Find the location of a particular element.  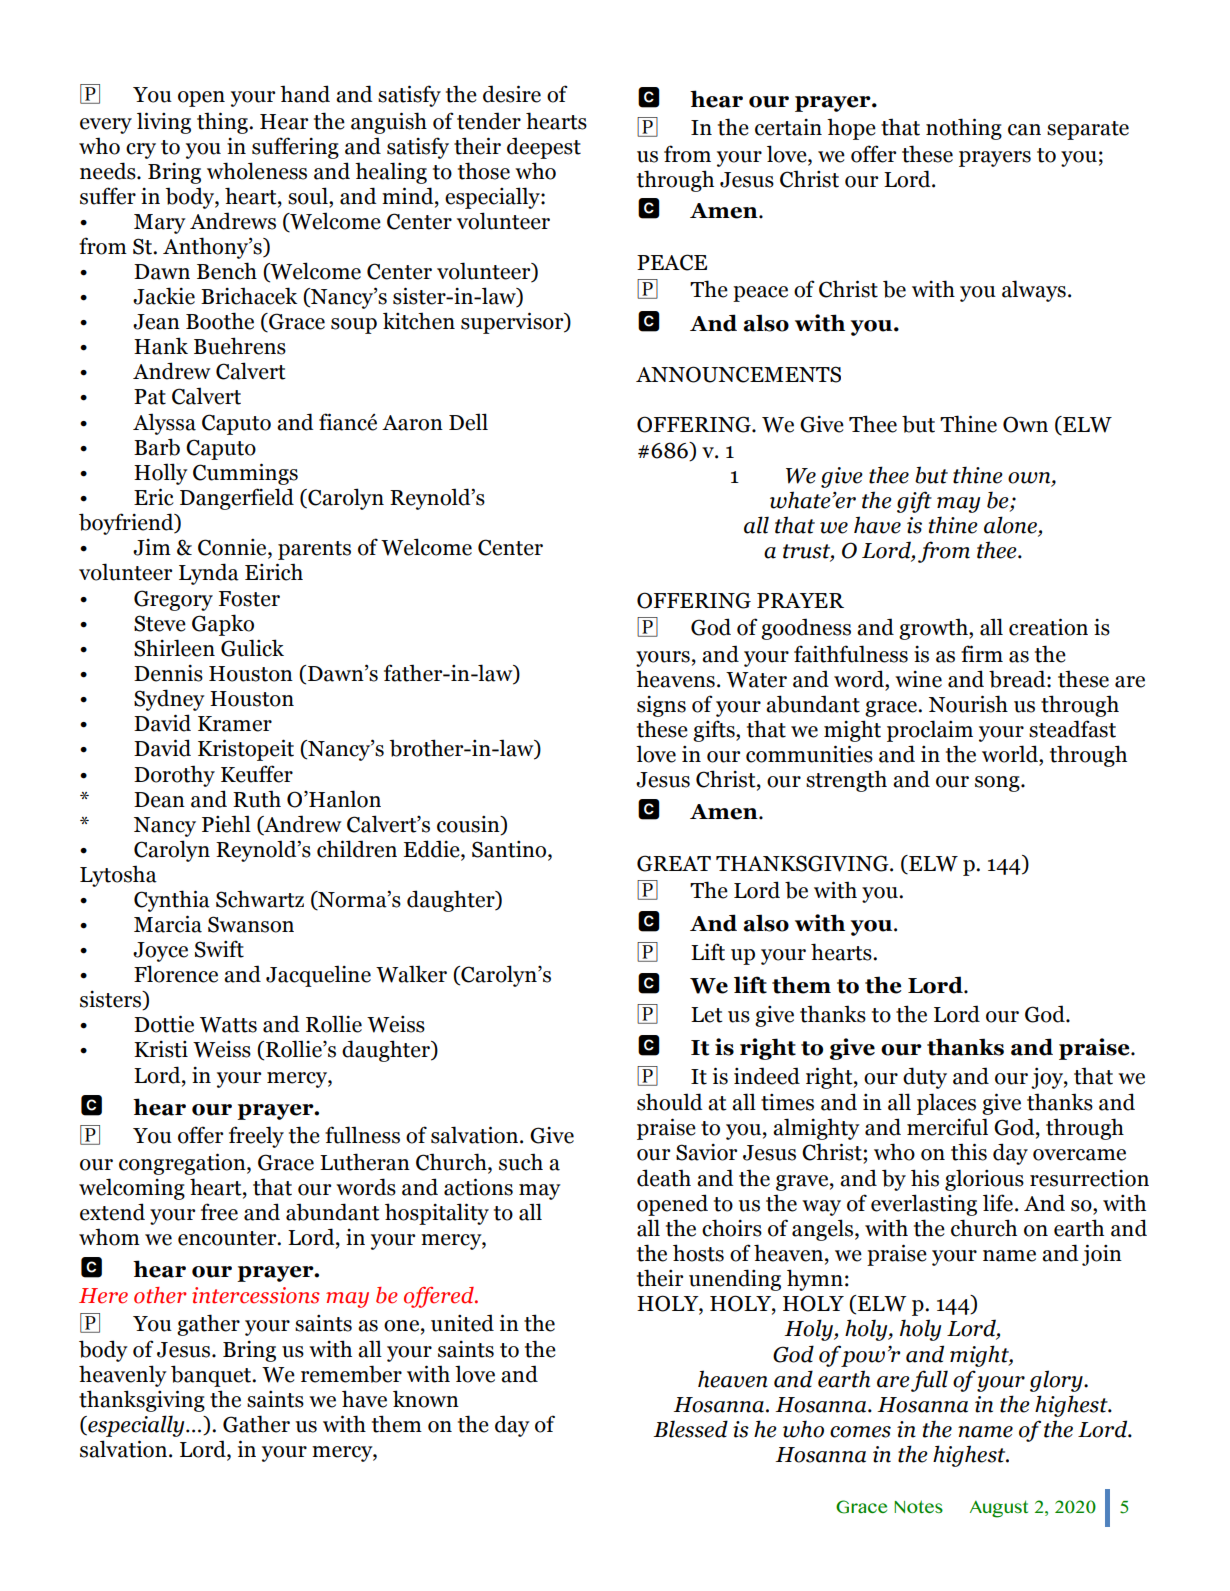

song is located at coordinates (998, 784).
